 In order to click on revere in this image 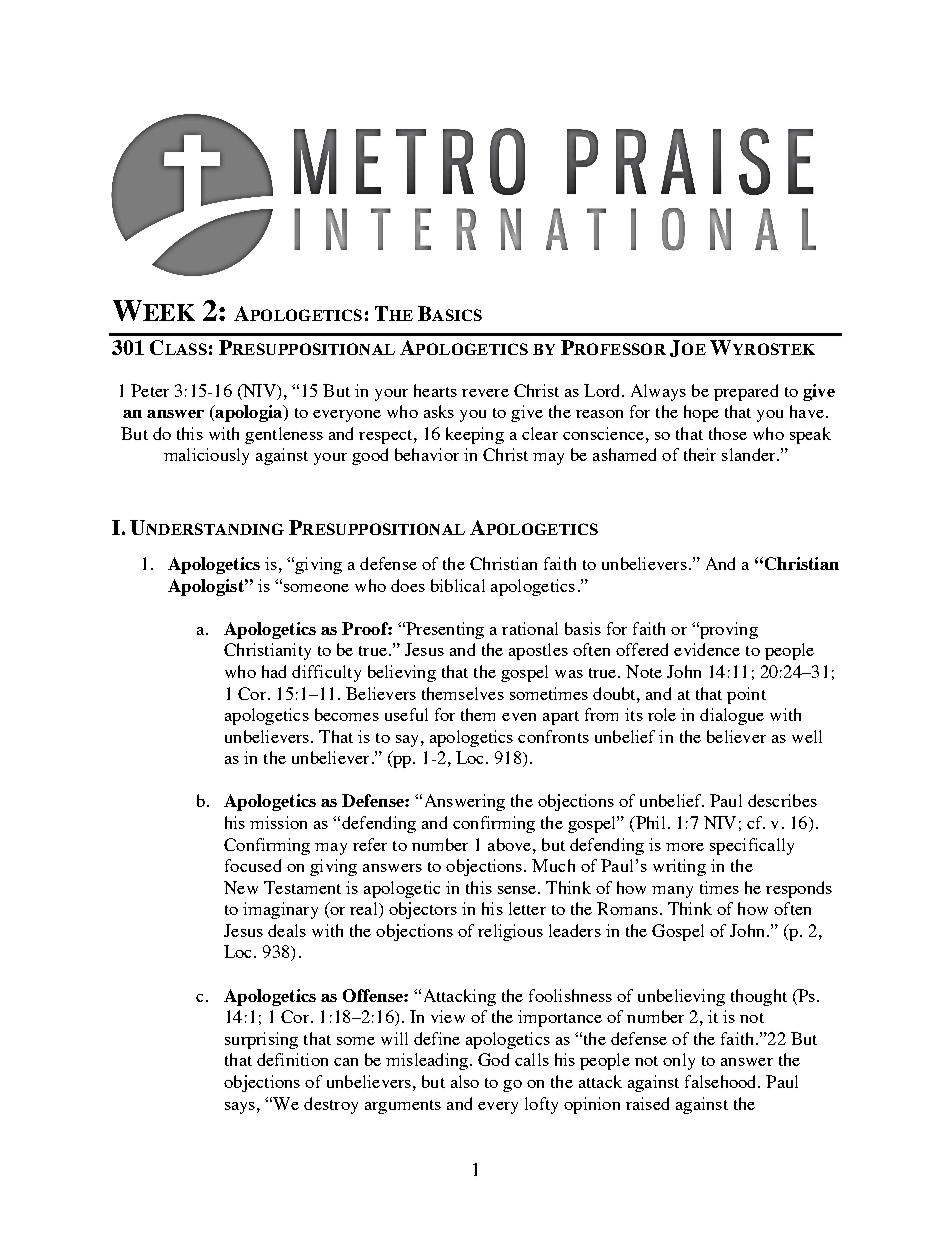, I will do `click(485, 393)`.
